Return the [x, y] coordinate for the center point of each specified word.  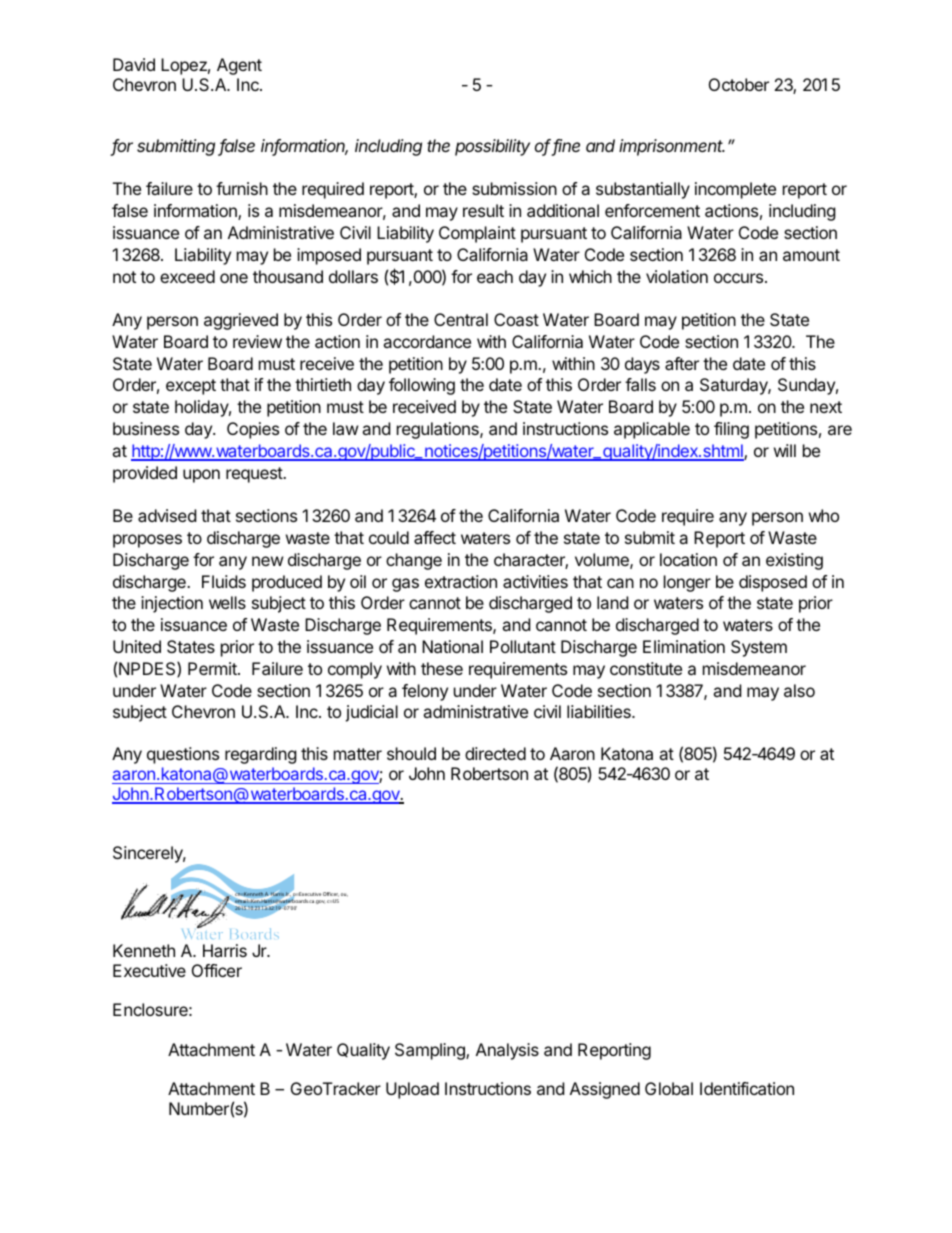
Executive [149, 970]
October [739, 84]
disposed [773, 583]
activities [535, 581]
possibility [492, 147]
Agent [239, 66]
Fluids [224, 581]
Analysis [507, 1051]
